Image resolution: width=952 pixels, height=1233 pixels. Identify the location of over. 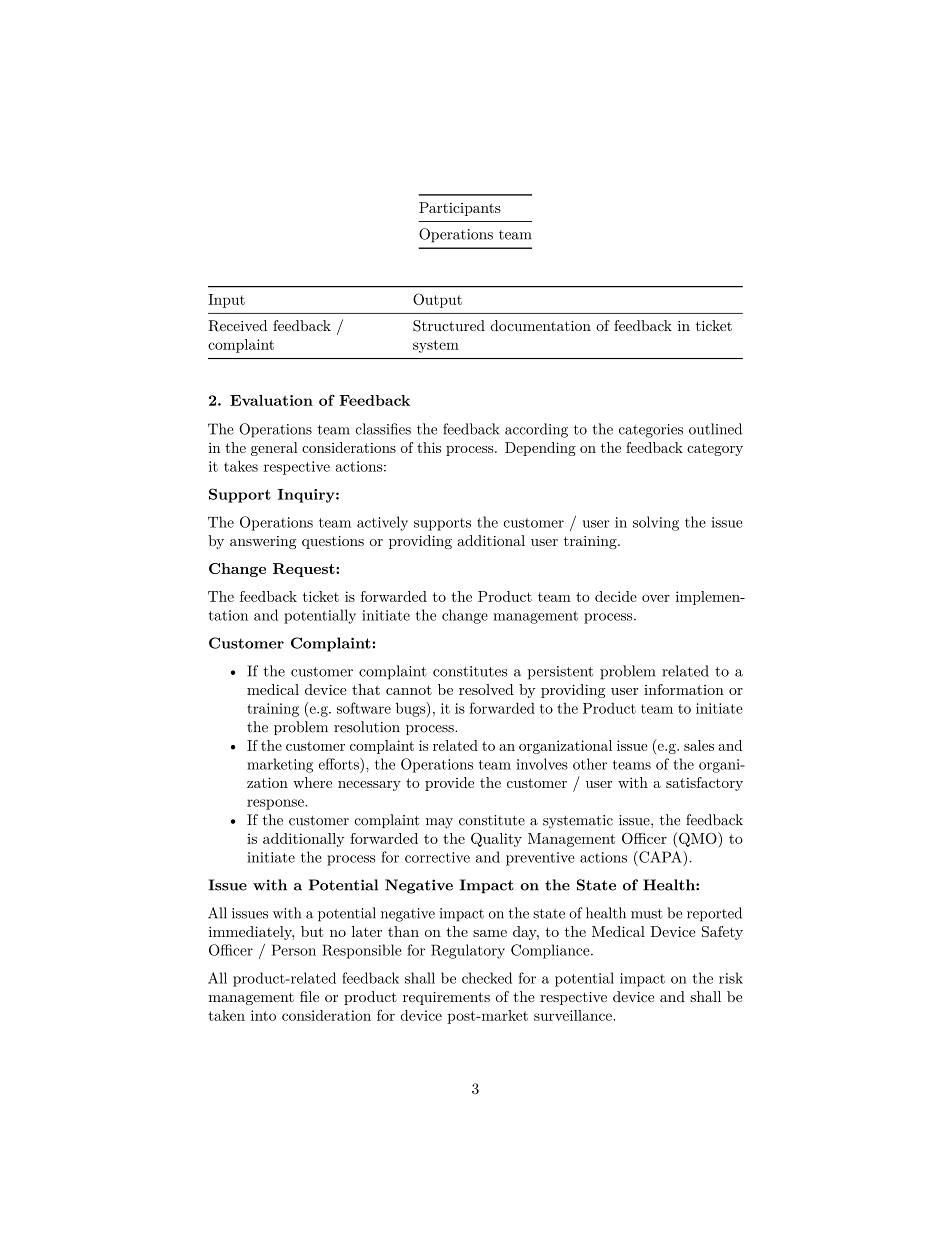
(656, 598).
